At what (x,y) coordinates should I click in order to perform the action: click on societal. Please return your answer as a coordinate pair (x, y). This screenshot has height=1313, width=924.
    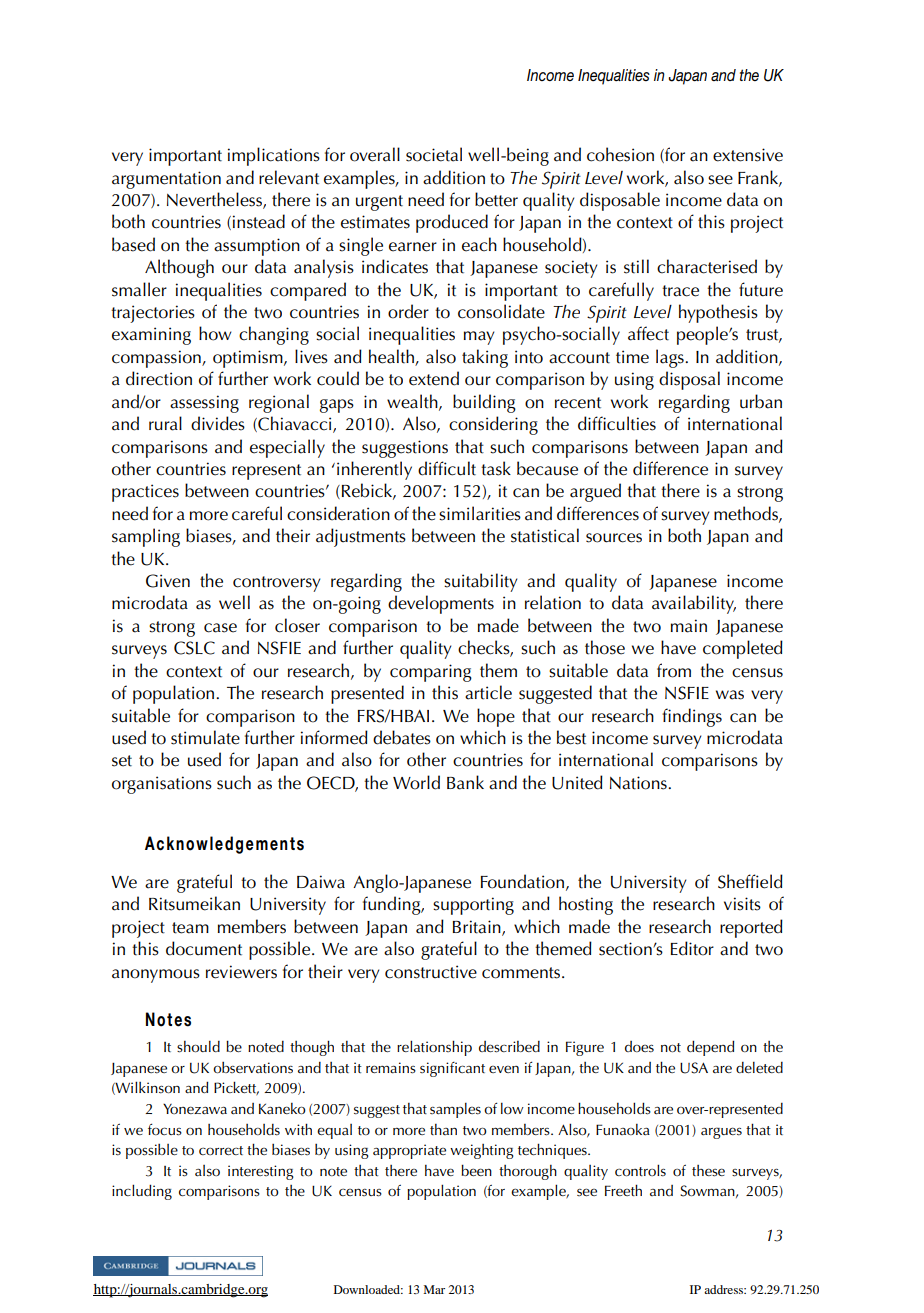
    Looking at the image, I should click on (434, 154).
